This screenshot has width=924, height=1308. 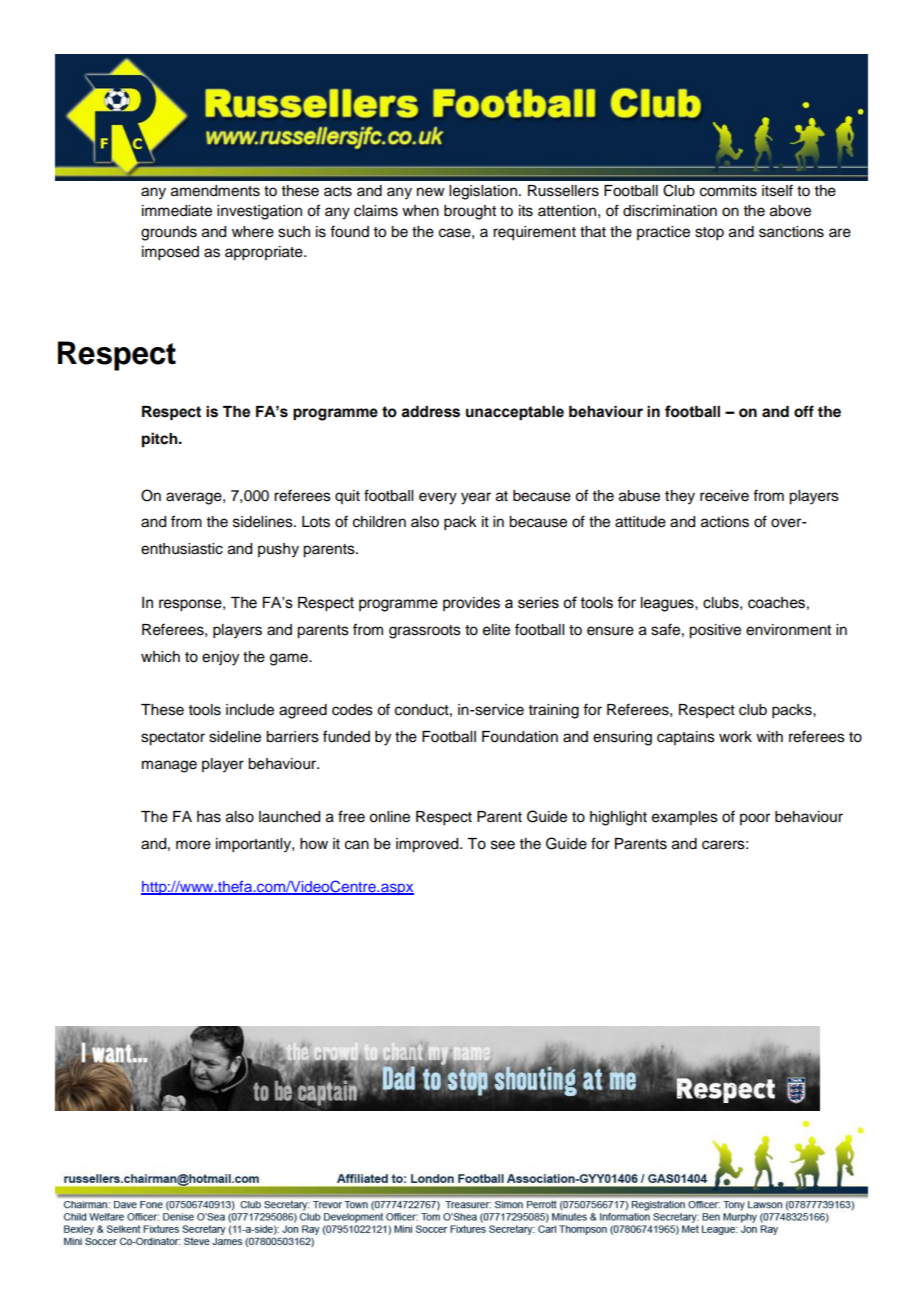 What do you see at coordinates (470, 212) in the screenshot?
I see `brought` at bounding box center [470, 212].
